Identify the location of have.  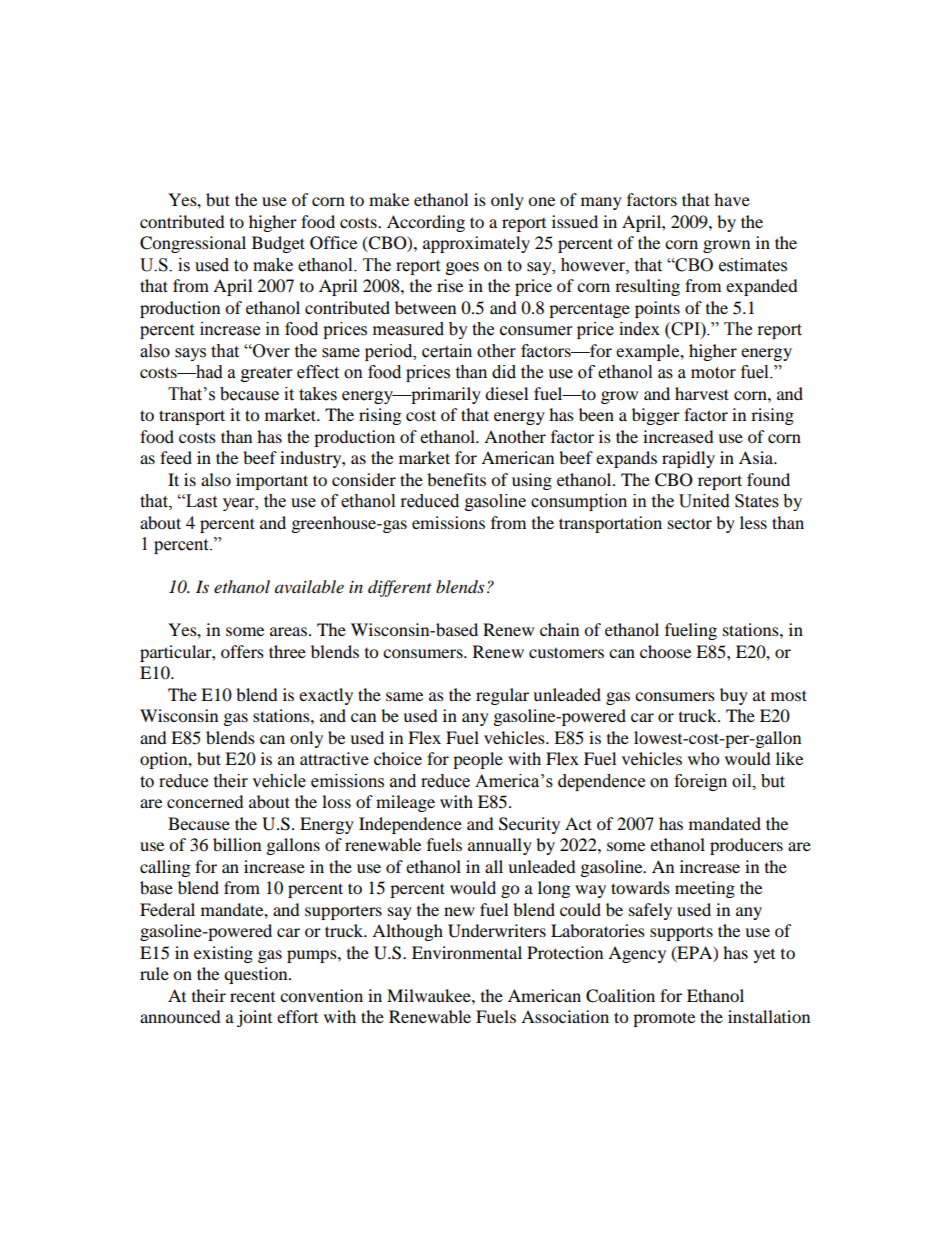
(732, 199).
